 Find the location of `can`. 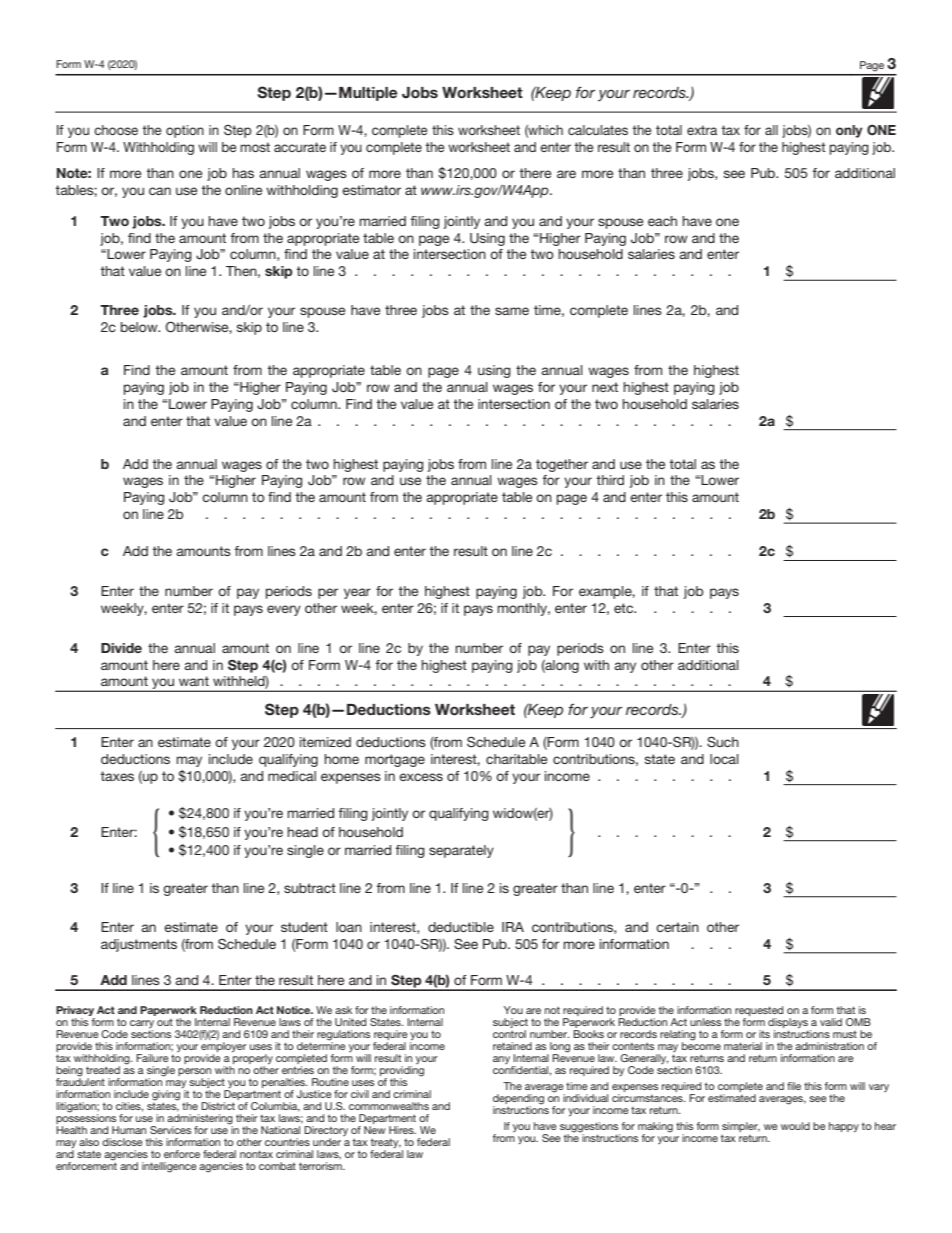

can is located at coordinates (160, 191).
